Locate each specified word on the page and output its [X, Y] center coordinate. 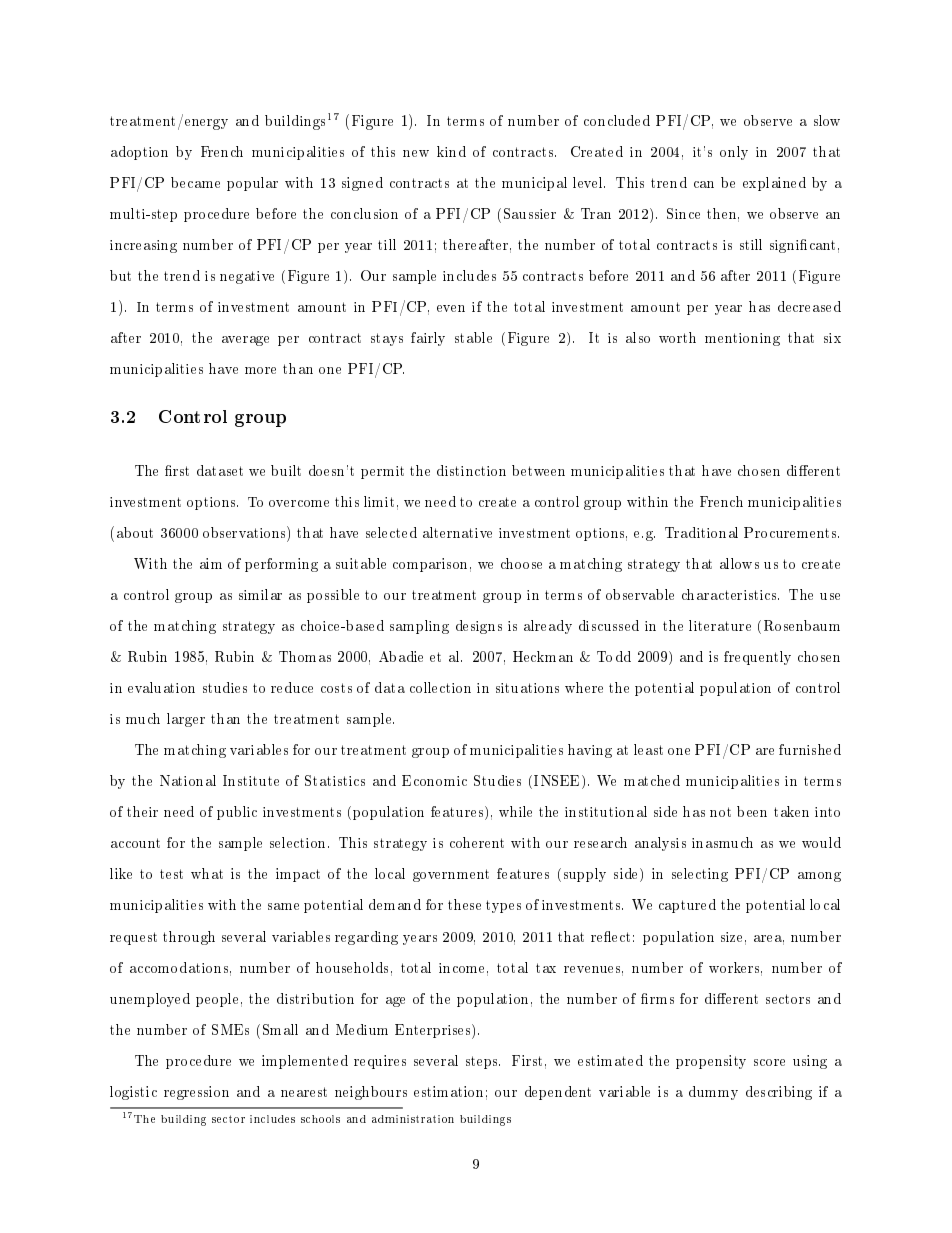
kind [451, 151]
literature [720, 625]
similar [260, 594]
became [195, 182]
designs [479, 627]
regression [196, 1093]
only [734, 153]
